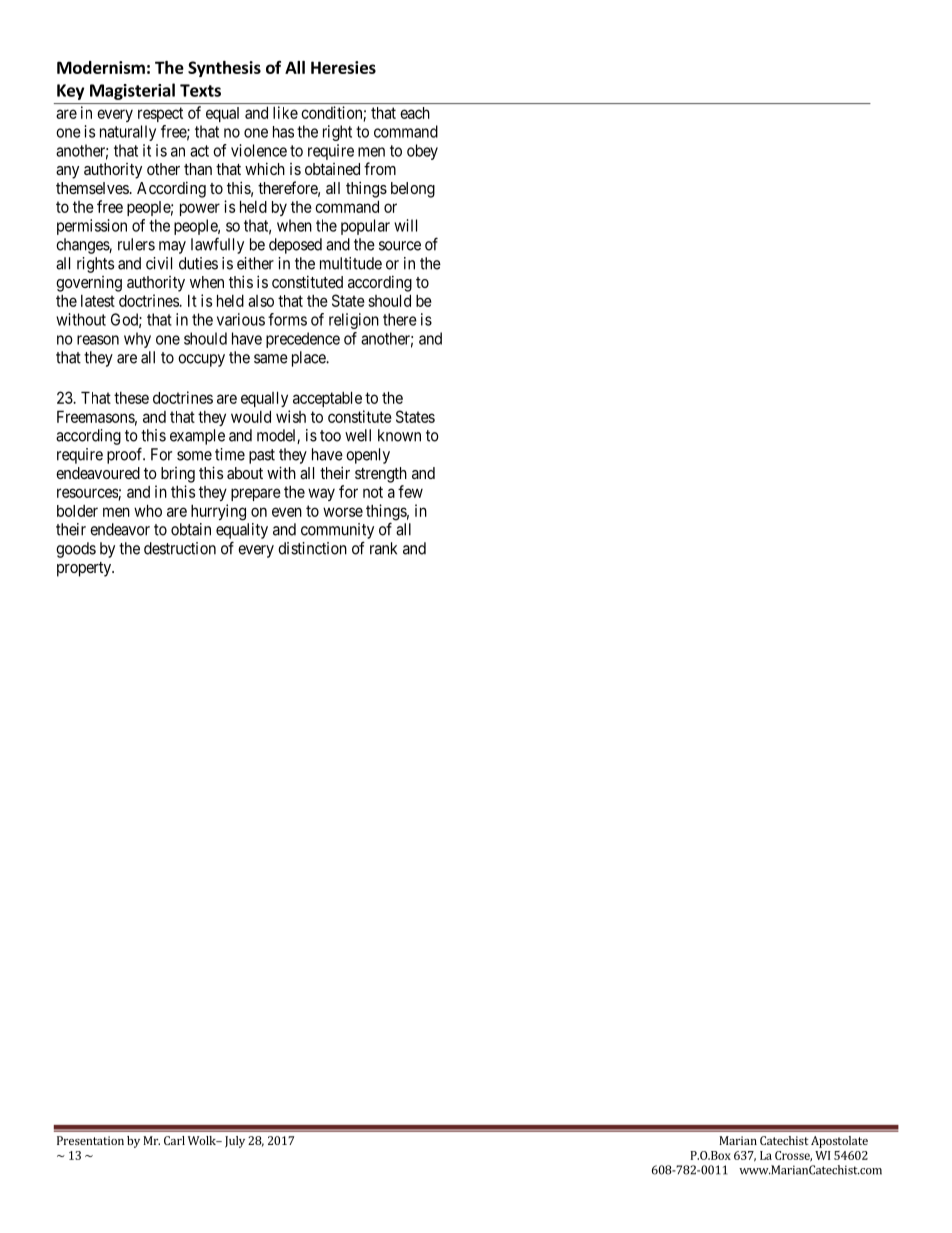  What do you see at coordinates (415, 113) in the image?
I see `each` at bounding box center [415, 113].
